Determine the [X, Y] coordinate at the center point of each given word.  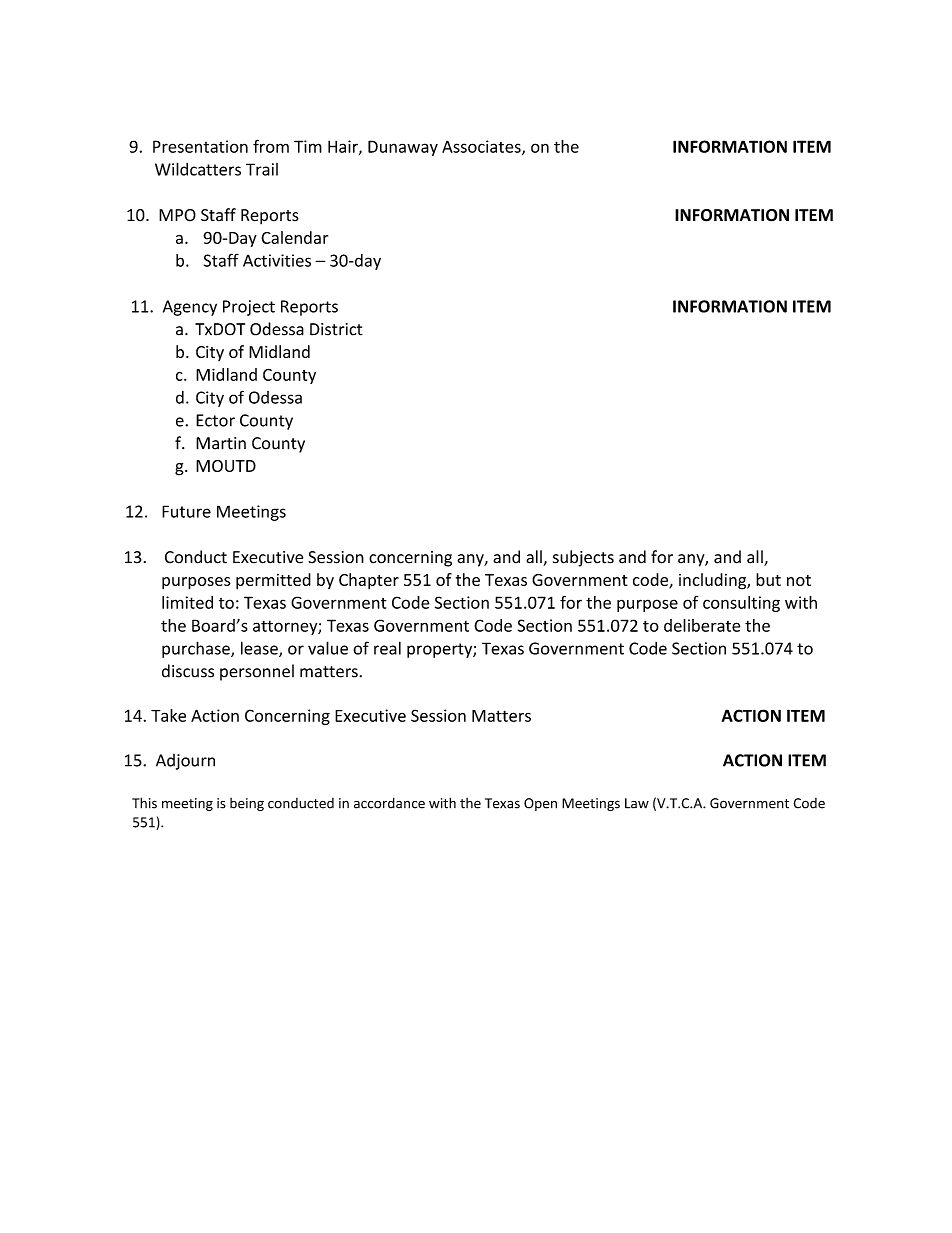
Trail [262, 169]
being [247, 804]
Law [637, 803]
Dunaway [403, 148]
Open [540, 804]
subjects [583, 558]
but [768, 579]
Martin [221, 443]
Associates [482, 147]
